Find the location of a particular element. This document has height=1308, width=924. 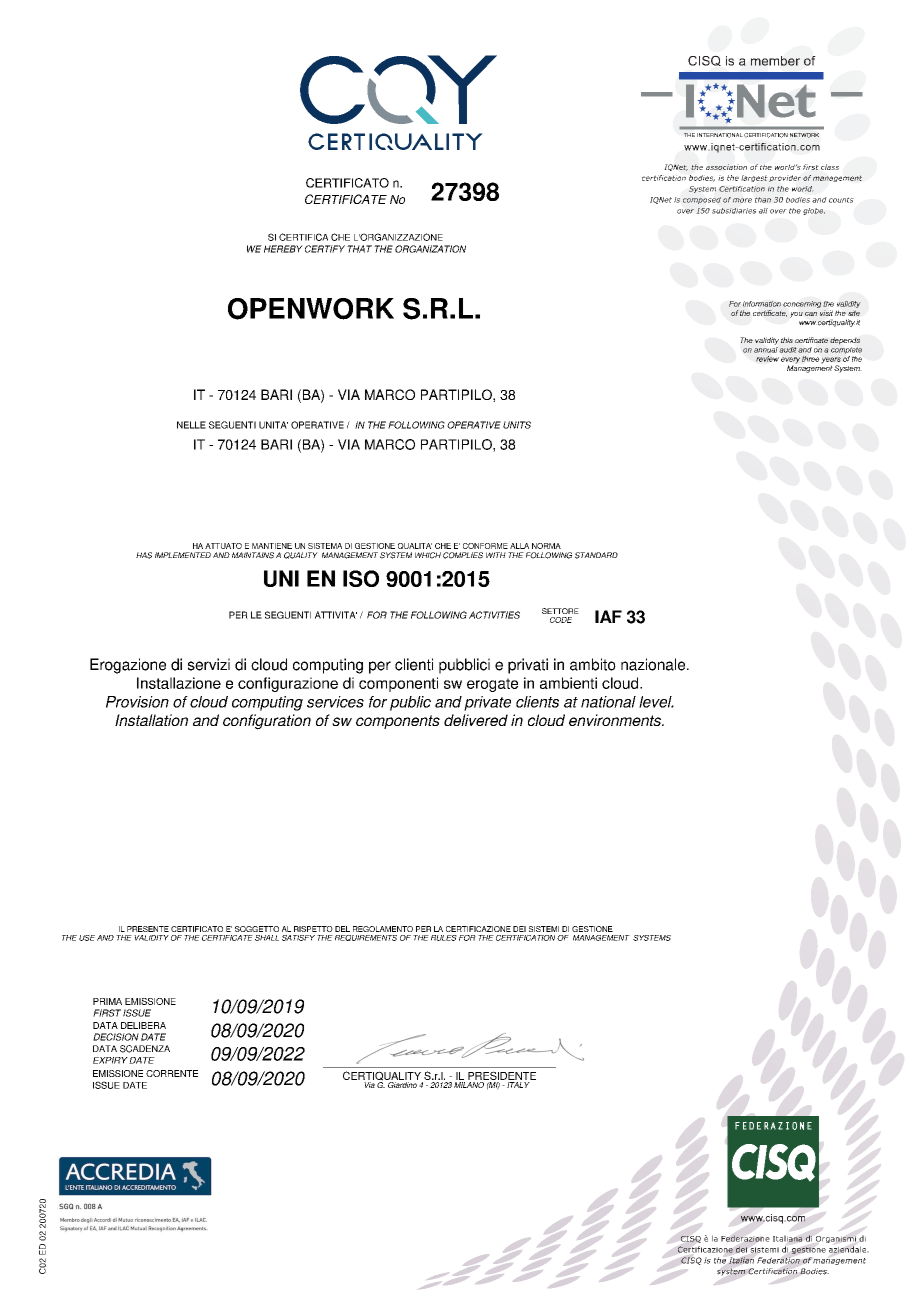

SISTEMA is located at coordinates (325, 546).
